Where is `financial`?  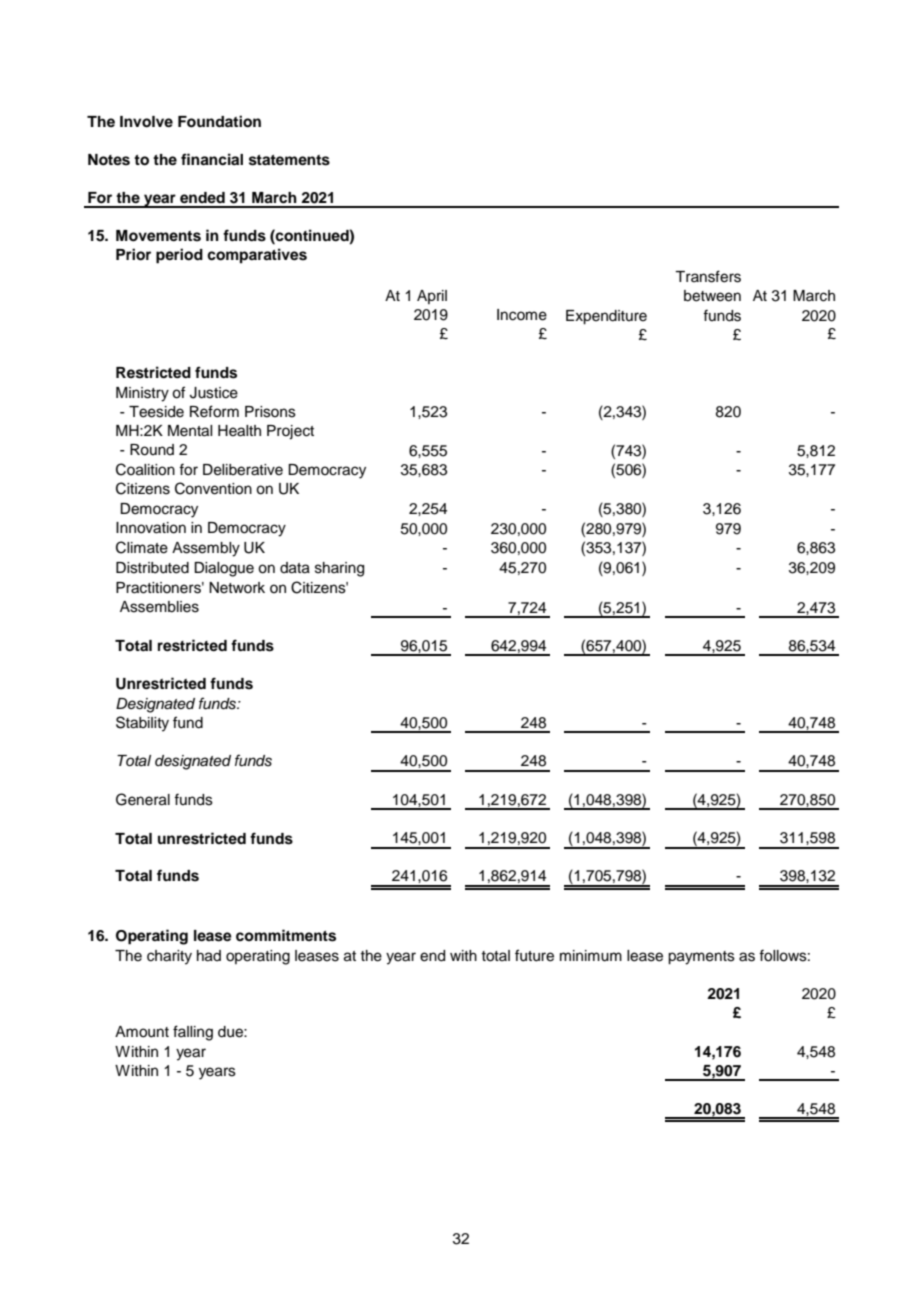 financial is located at coordinates (212, 159).
